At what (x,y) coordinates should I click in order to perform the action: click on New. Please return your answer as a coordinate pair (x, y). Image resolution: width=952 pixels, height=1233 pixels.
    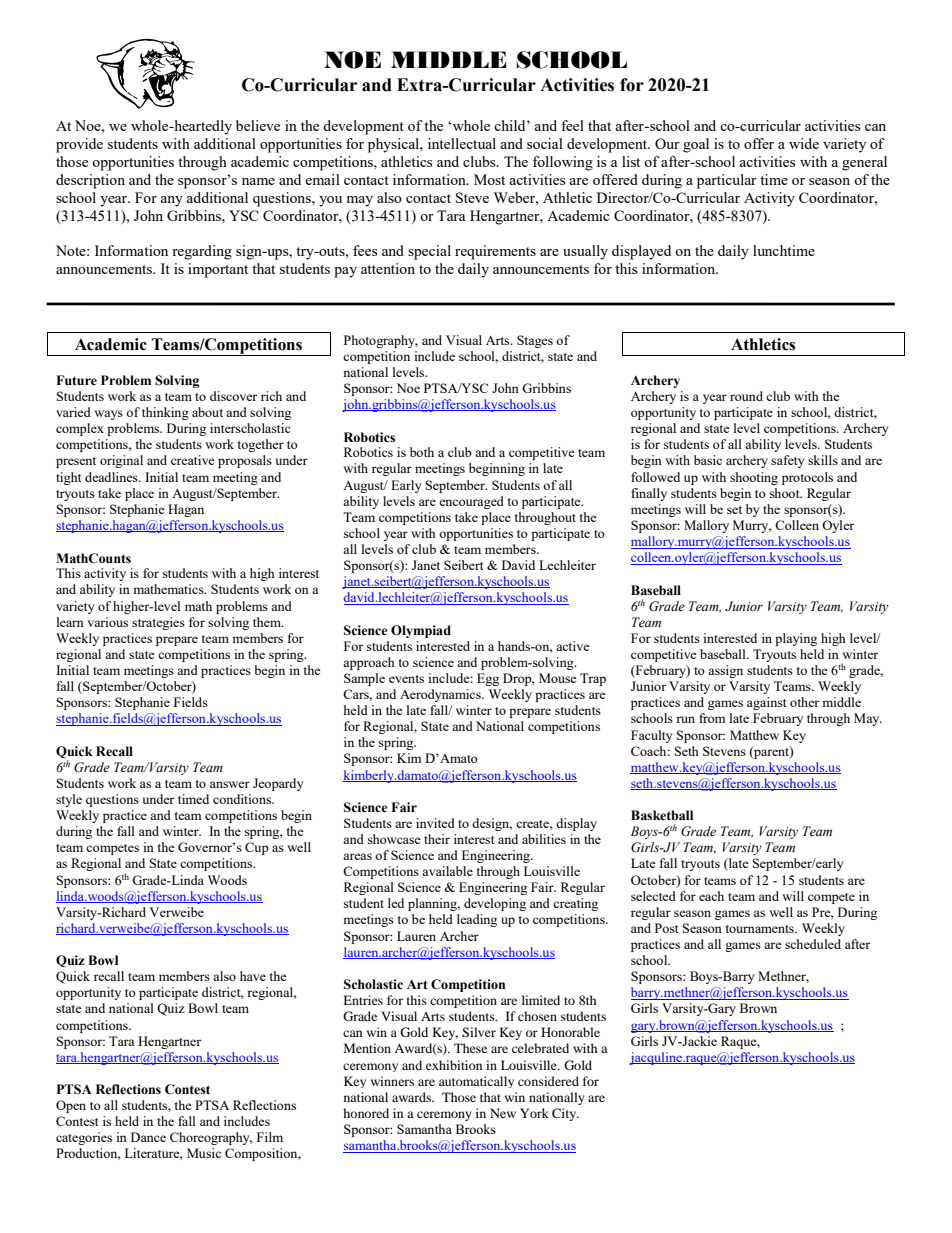
    Looking at the image, I should click on (503, 1113).
